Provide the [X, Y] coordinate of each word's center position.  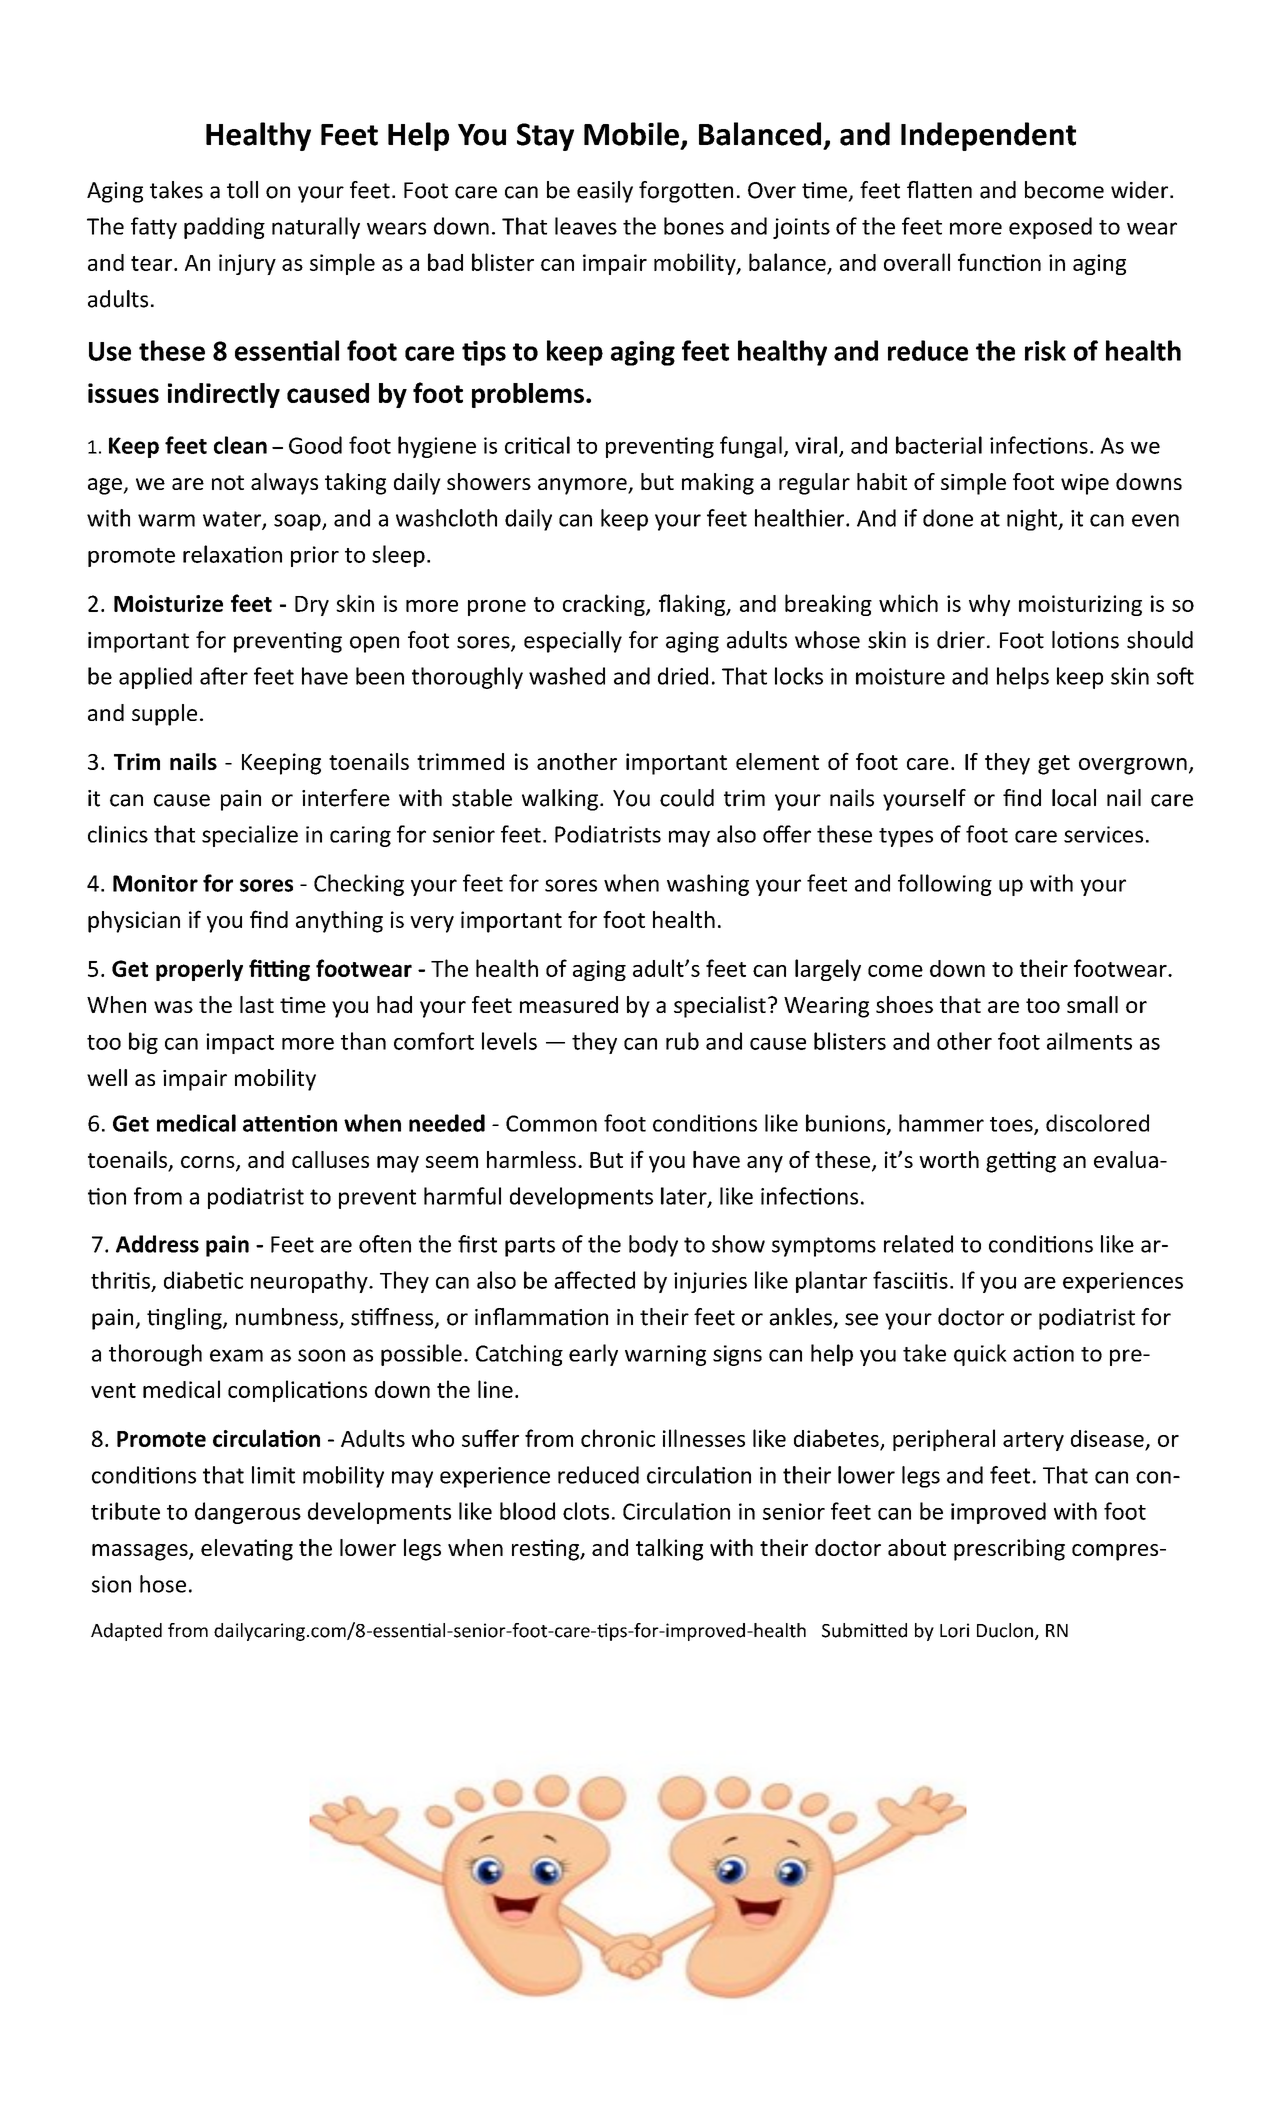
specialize [250, 836]
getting [1021, 1162]
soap [298, 522]
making [718, 484]
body [653, 1246]
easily [605, 192]
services [1103, 834]
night [1033, 520]
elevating [247, 1550]
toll [242, 190]
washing [708, 885]
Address [157, 1244]
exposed [1050, 228]
